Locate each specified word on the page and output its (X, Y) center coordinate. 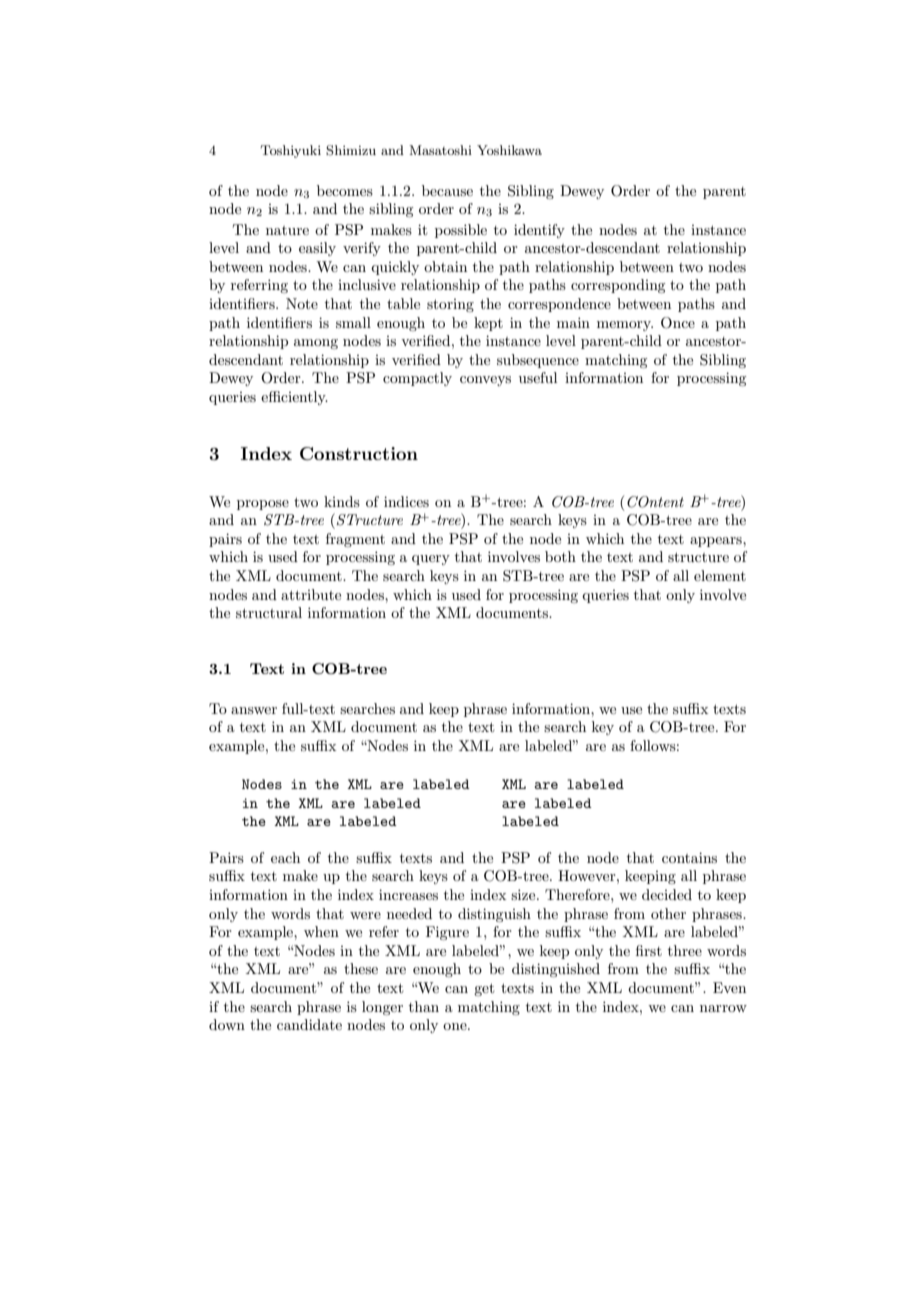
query (431, 560)
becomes (345, 190)
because (447, 190)
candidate (309, 1024)
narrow (723, 1008)
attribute (311, 594)
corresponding (618, 286)
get (484, 989)
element (720, 575)
